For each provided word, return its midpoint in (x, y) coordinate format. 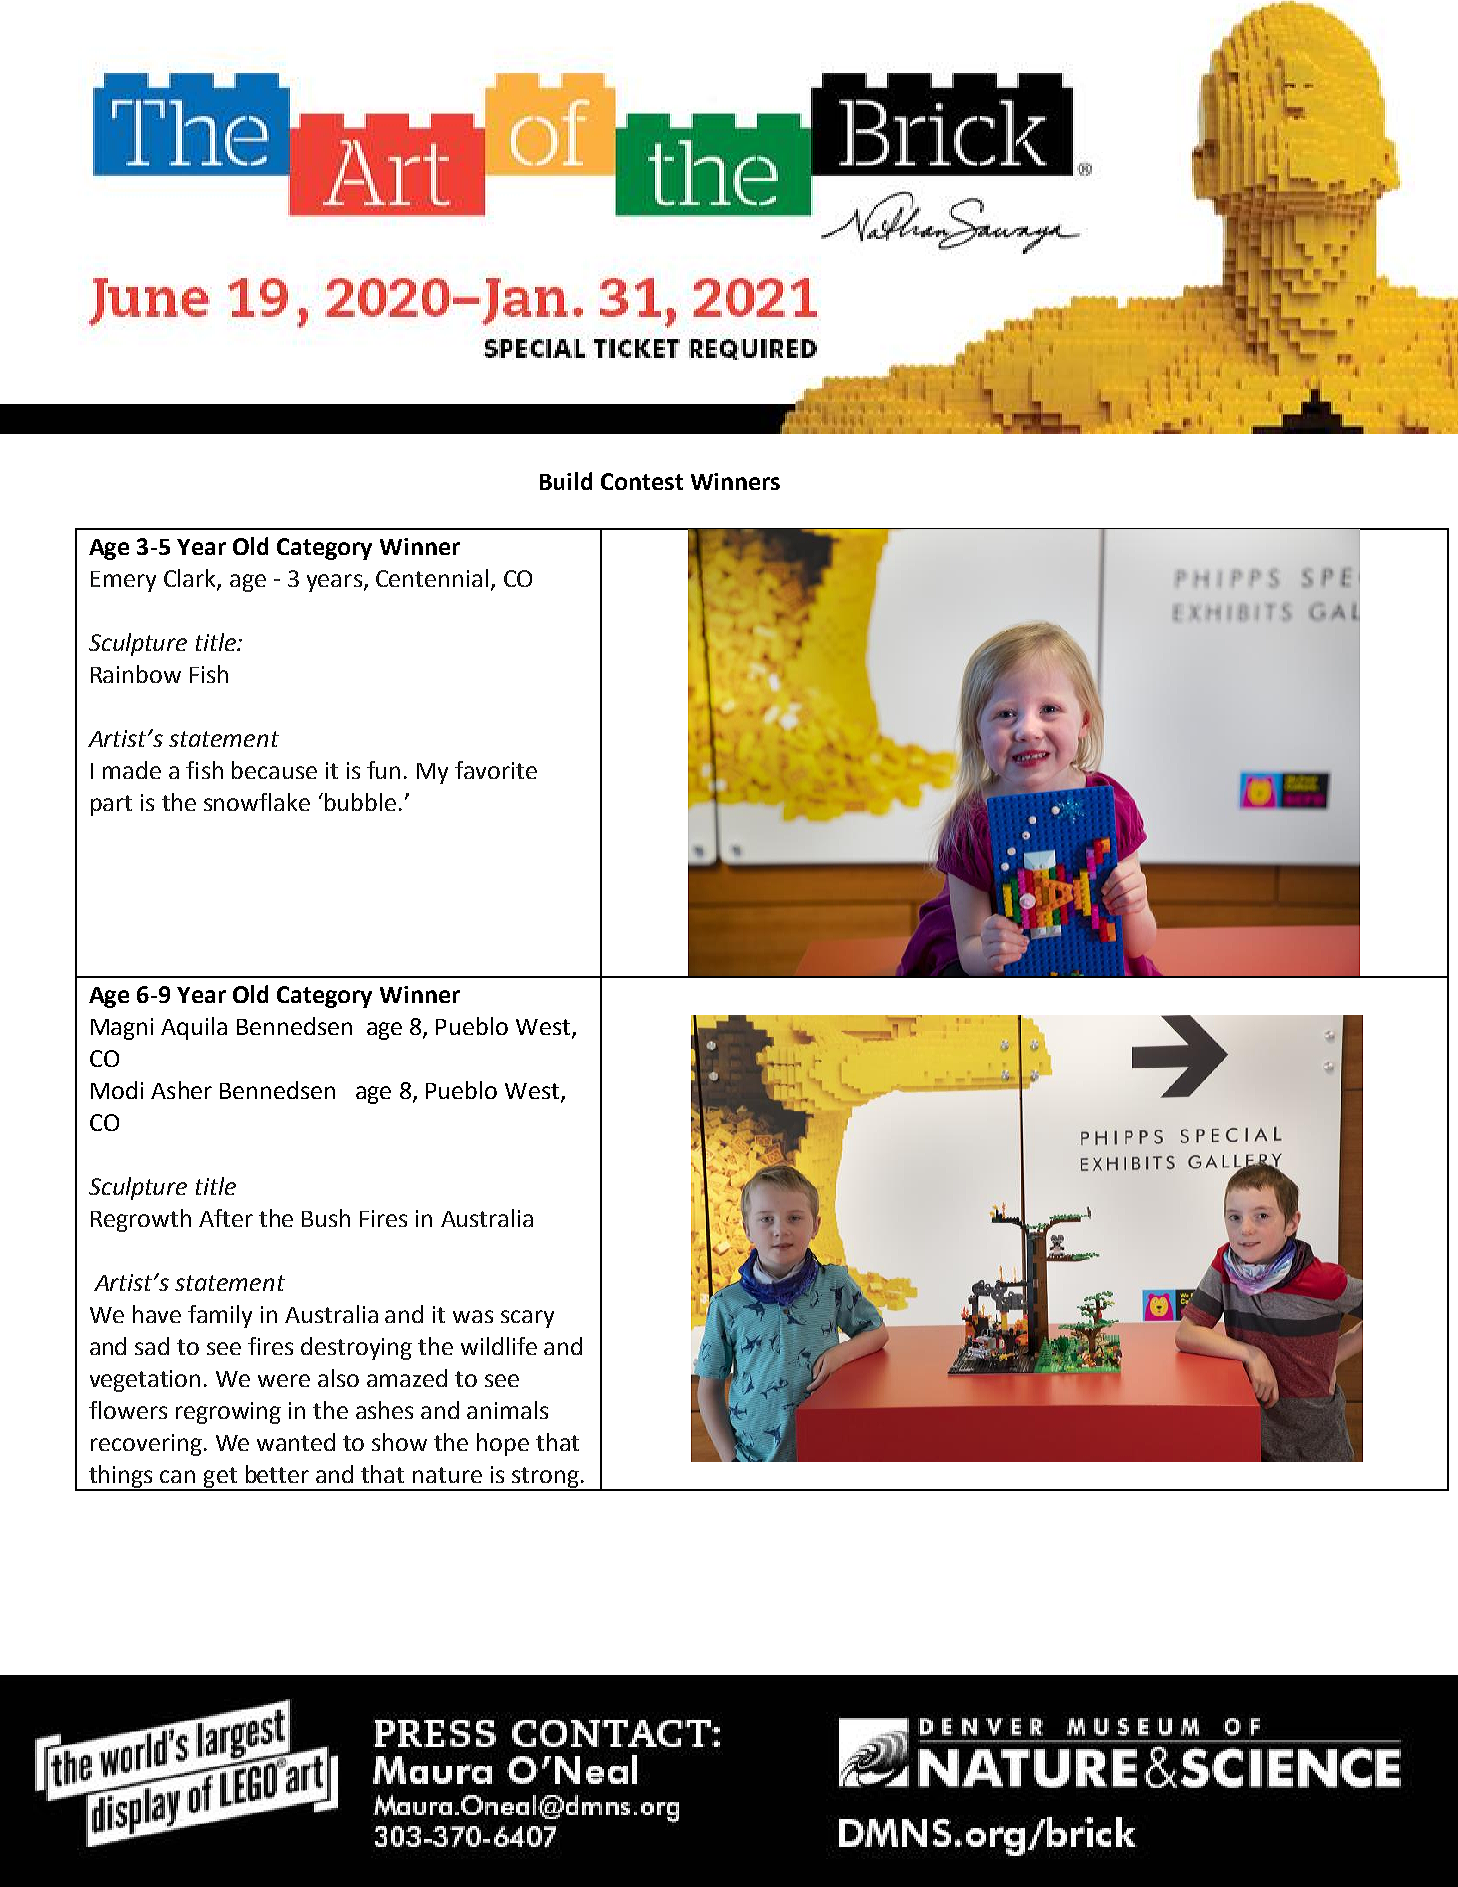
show (399, 1442)
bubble (360, 802)
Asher (181, 1090)
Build (566, 481)
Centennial (432, 578)
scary (527, 1319)
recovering (146, 1445)
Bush (326, 1218)
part (111, 805)
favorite (496, 770)
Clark (191, 579)
